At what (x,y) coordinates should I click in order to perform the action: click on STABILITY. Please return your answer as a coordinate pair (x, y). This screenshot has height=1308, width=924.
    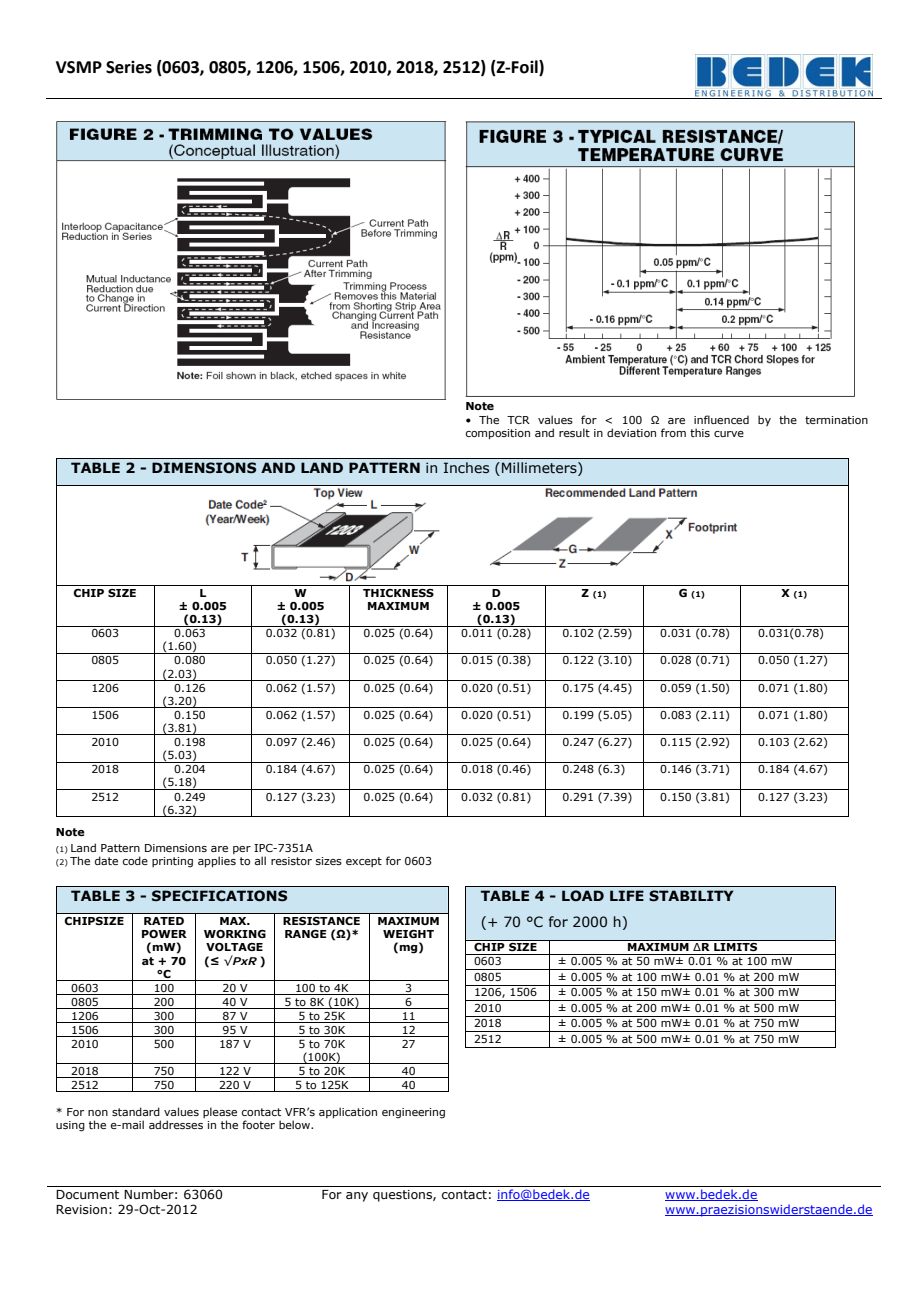
    Looking at the image, I should click on (691, 896).
